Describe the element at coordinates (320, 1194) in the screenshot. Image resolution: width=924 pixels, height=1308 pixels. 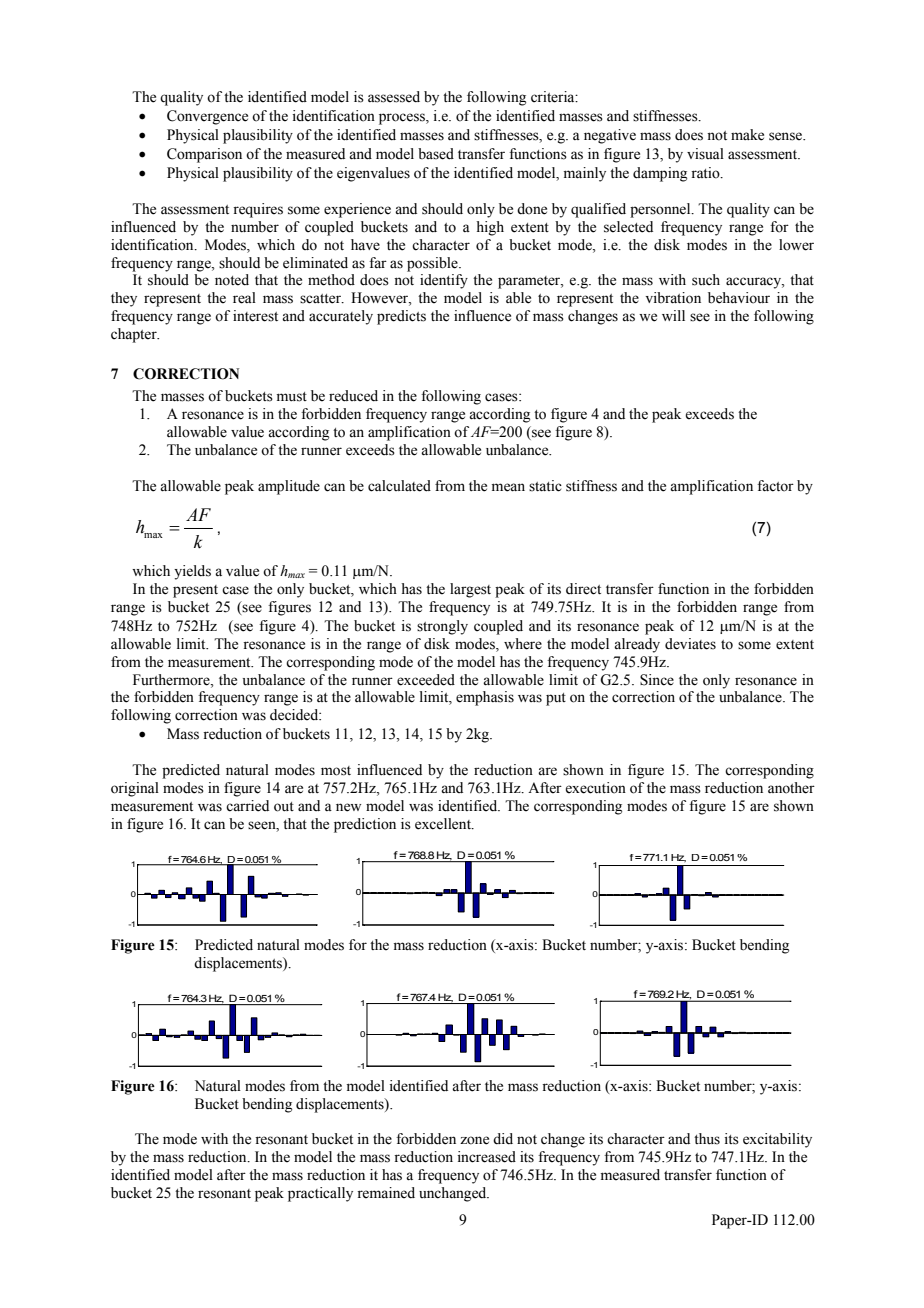
I see `practically` at that location.
